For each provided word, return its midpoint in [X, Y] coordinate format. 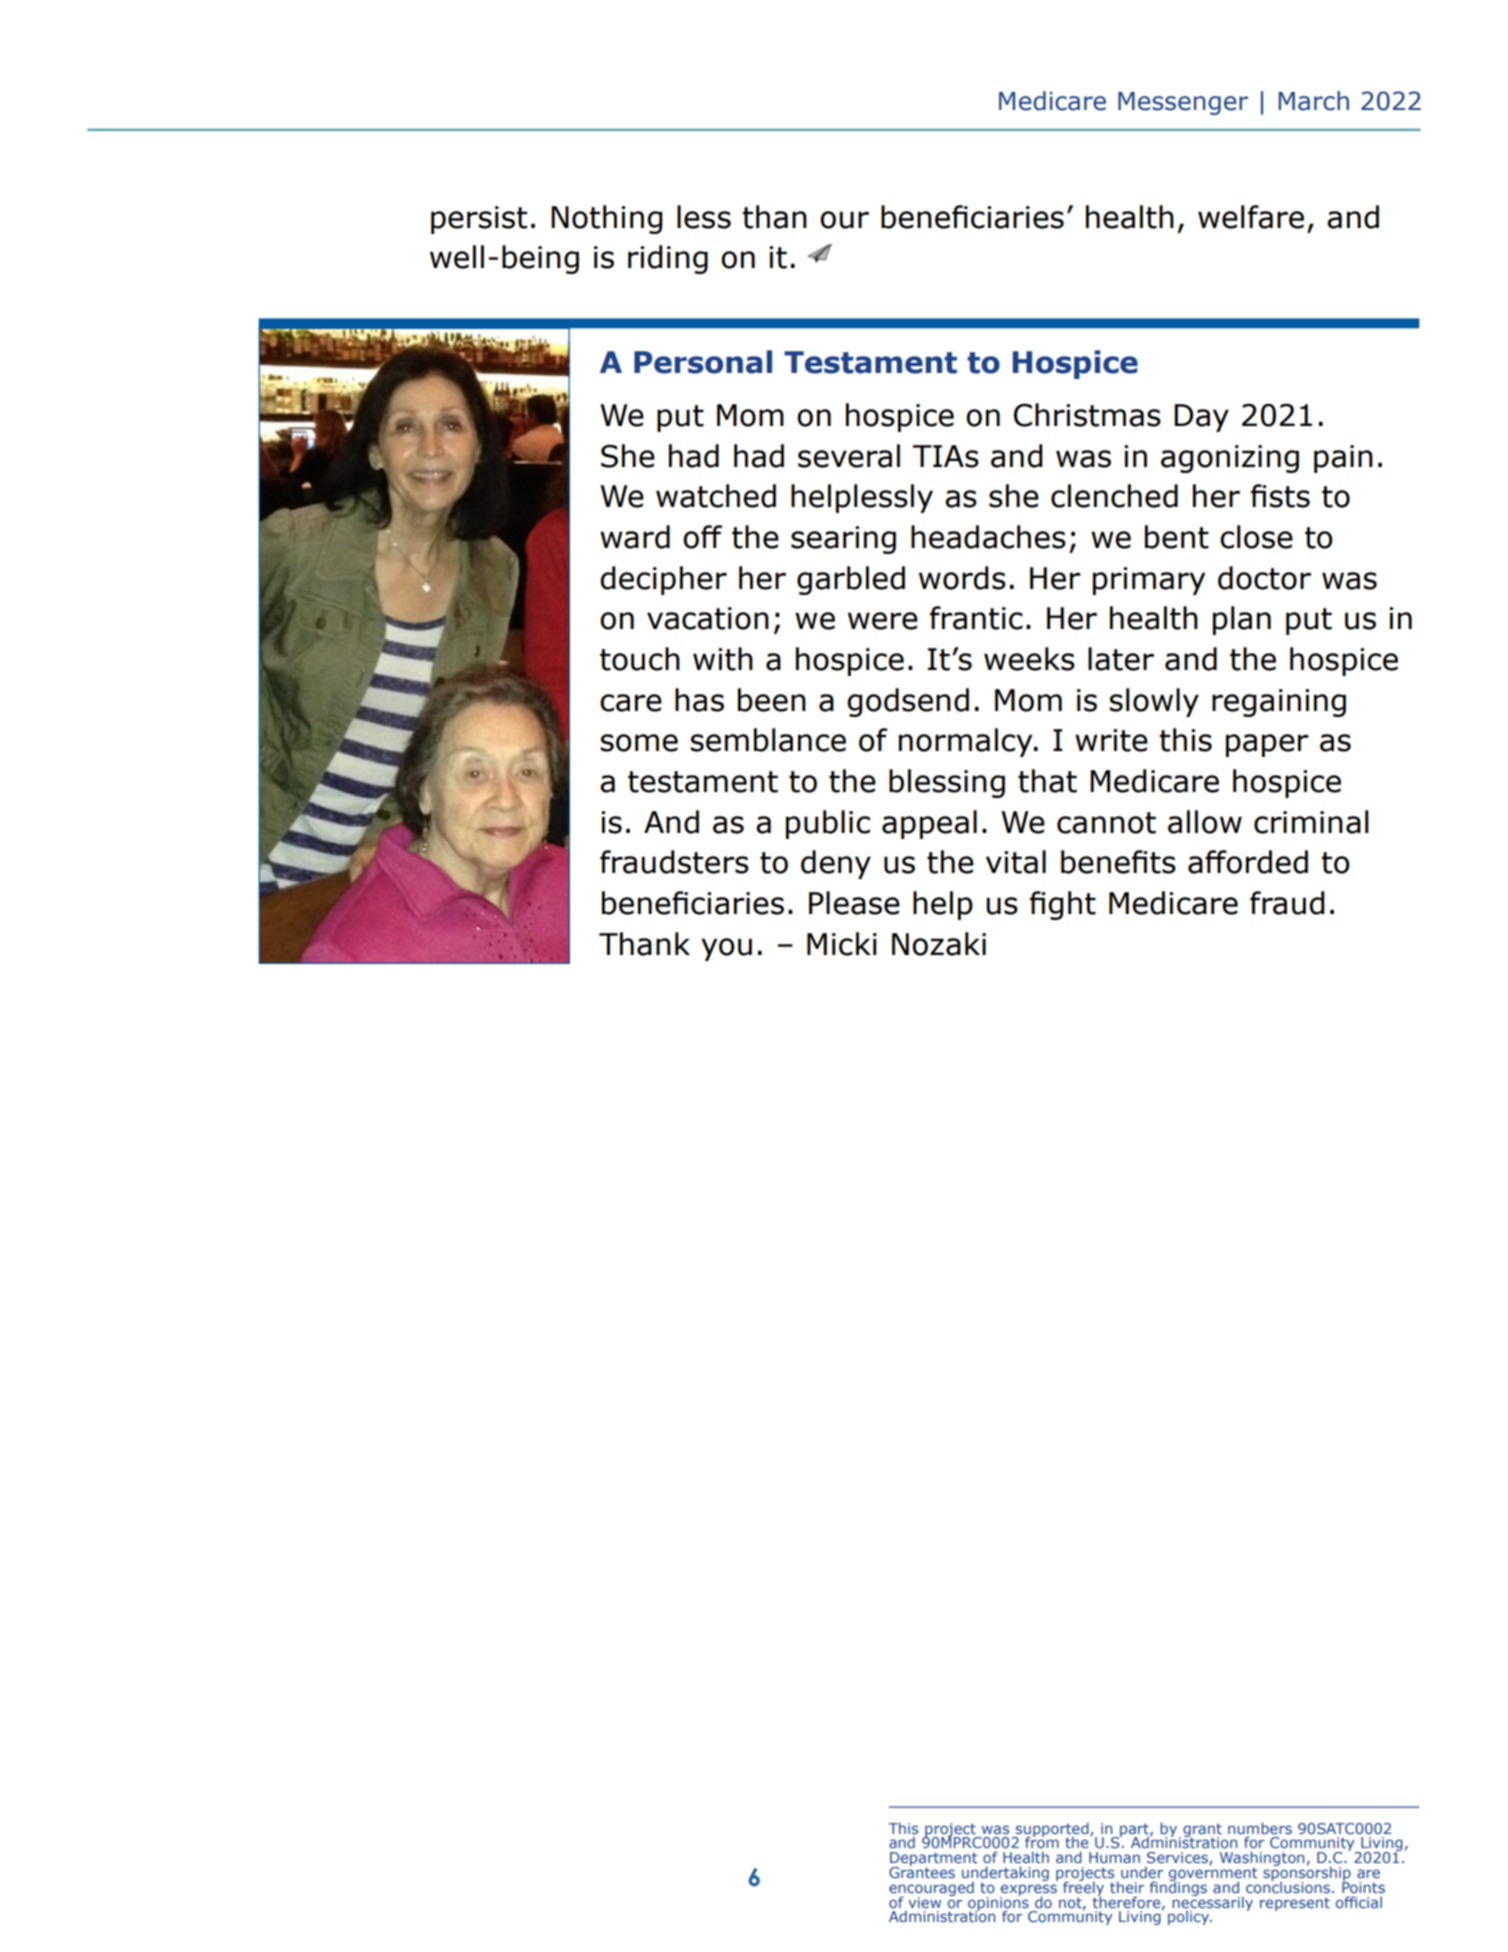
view [924, 1902]
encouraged [931, 1890]
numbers [1260, 1828]
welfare [1251, 217]
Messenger [1183, 103]
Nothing [607, 219]
